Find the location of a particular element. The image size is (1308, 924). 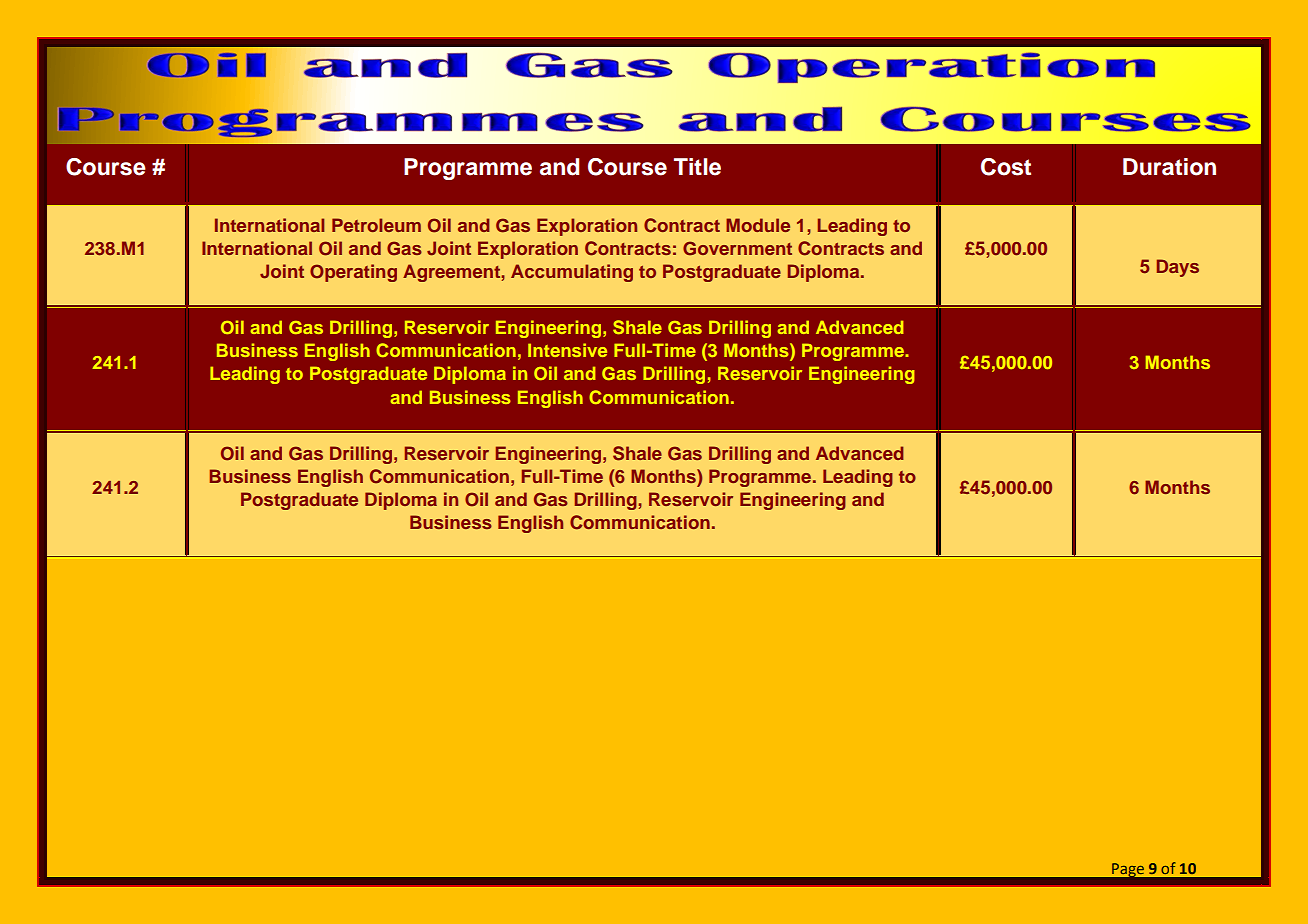

Operating is located at coordinates (353, 273).
